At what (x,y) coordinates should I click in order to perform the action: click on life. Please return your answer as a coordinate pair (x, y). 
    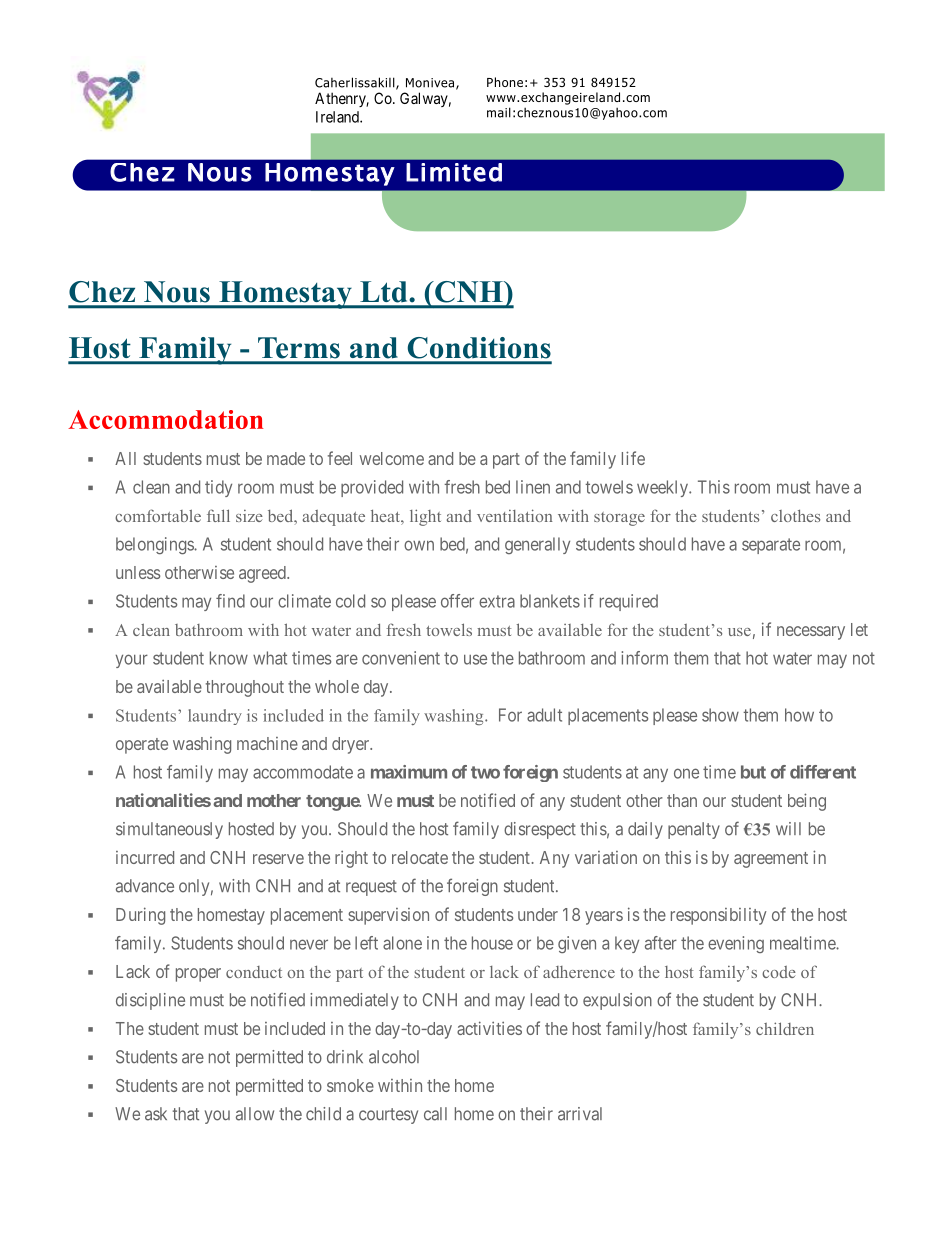
    Looking at the image, I should click on (633, 458).
